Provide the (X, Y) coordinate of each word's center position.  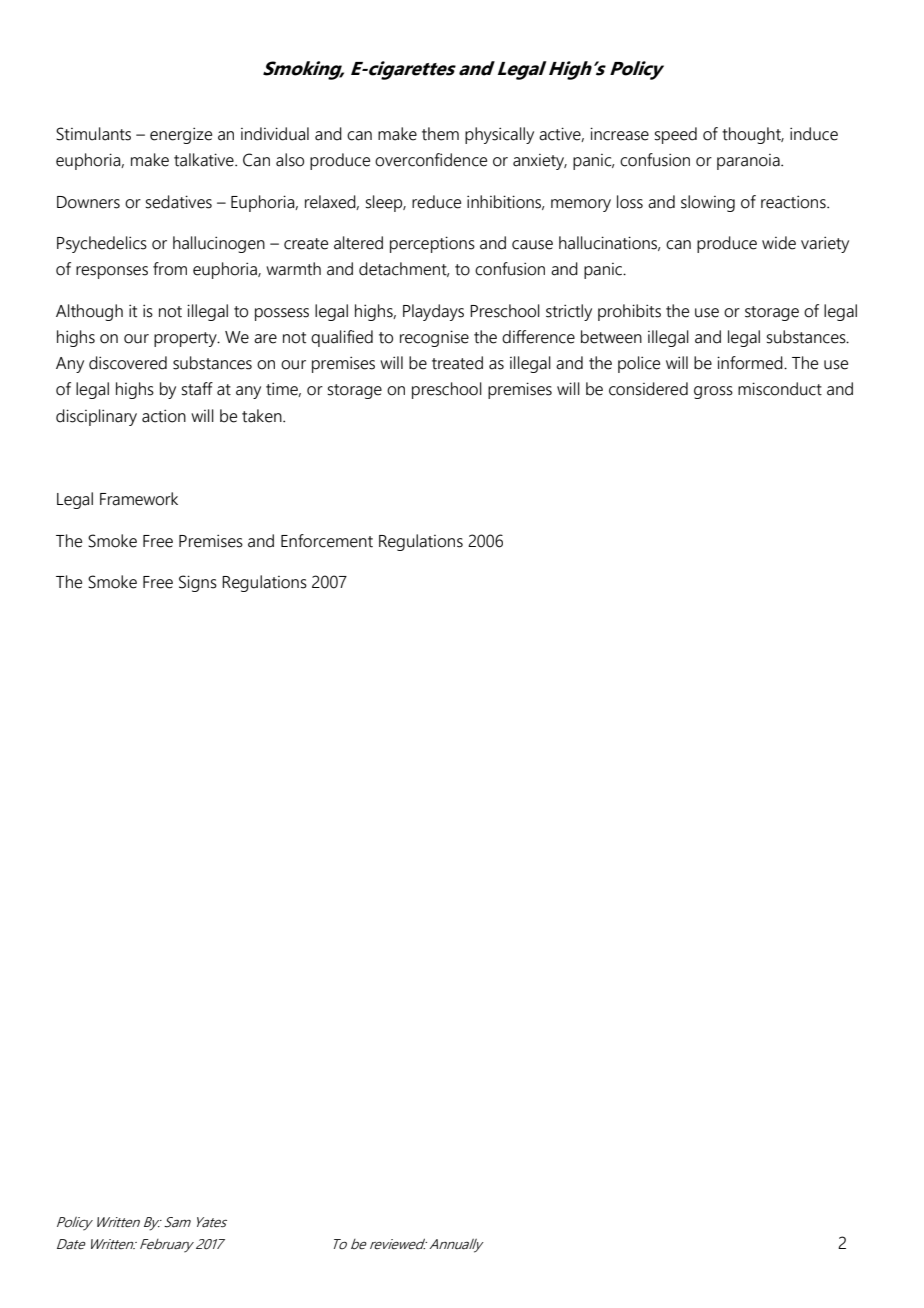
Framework (139, 499)
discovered (128, 363)
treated (457, 363)
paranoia (749, 162)
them (440, 134)
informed (751, 363)
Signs (198, 583)
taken (263, 416)
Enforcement (327, 541)
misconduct (780, 389)
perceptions (432, 244)
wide (779, 243)
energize (181, 135)
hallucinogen (219, 244)
